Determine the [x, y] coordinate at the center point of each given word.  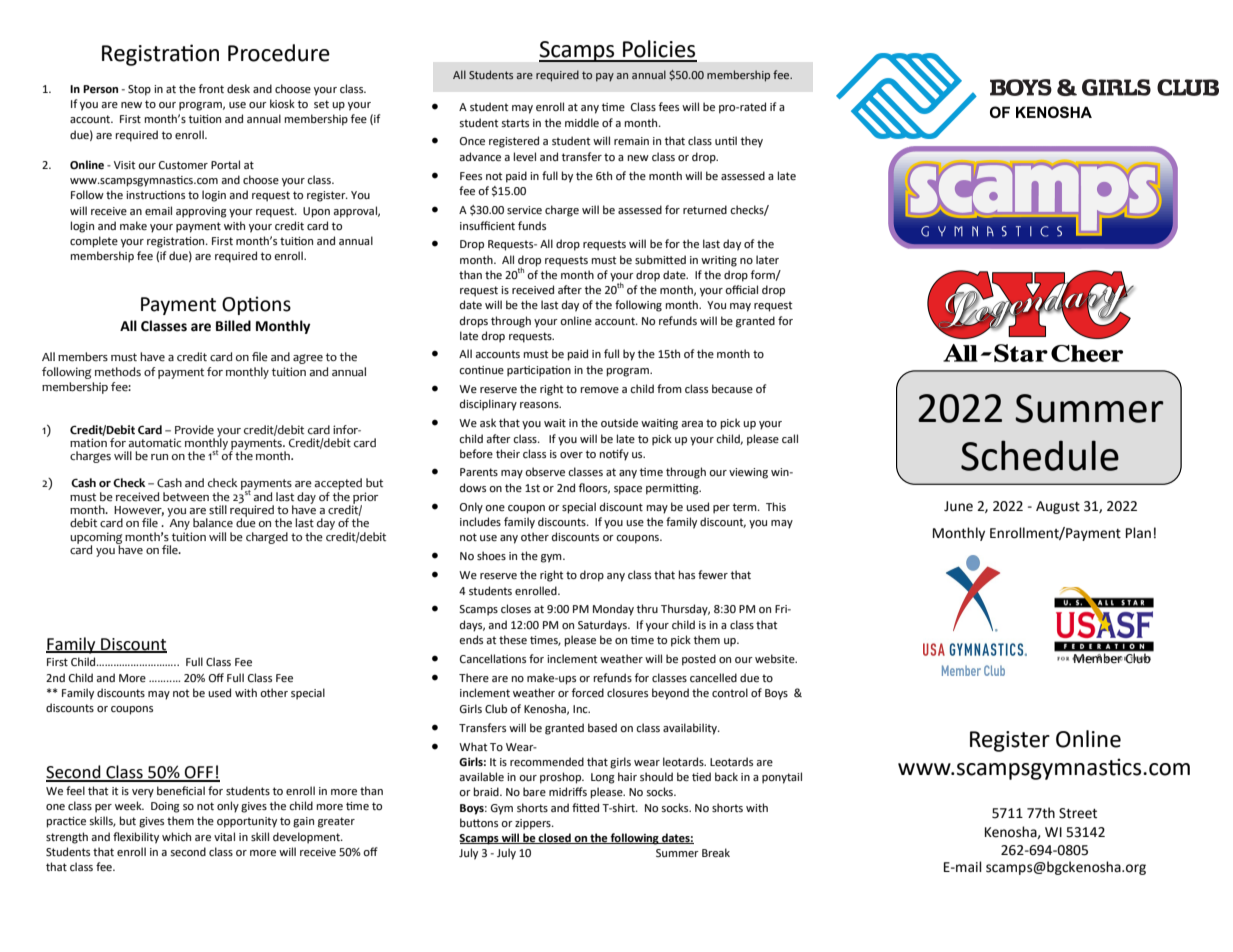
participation [539, 371]
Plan [1138, 533]
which [176, 836]
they [752, 142]
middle [582, 123]
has [687, 574]
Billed [233, 326]
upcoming [96, 539]
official [741, 290]
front [211, 88]
